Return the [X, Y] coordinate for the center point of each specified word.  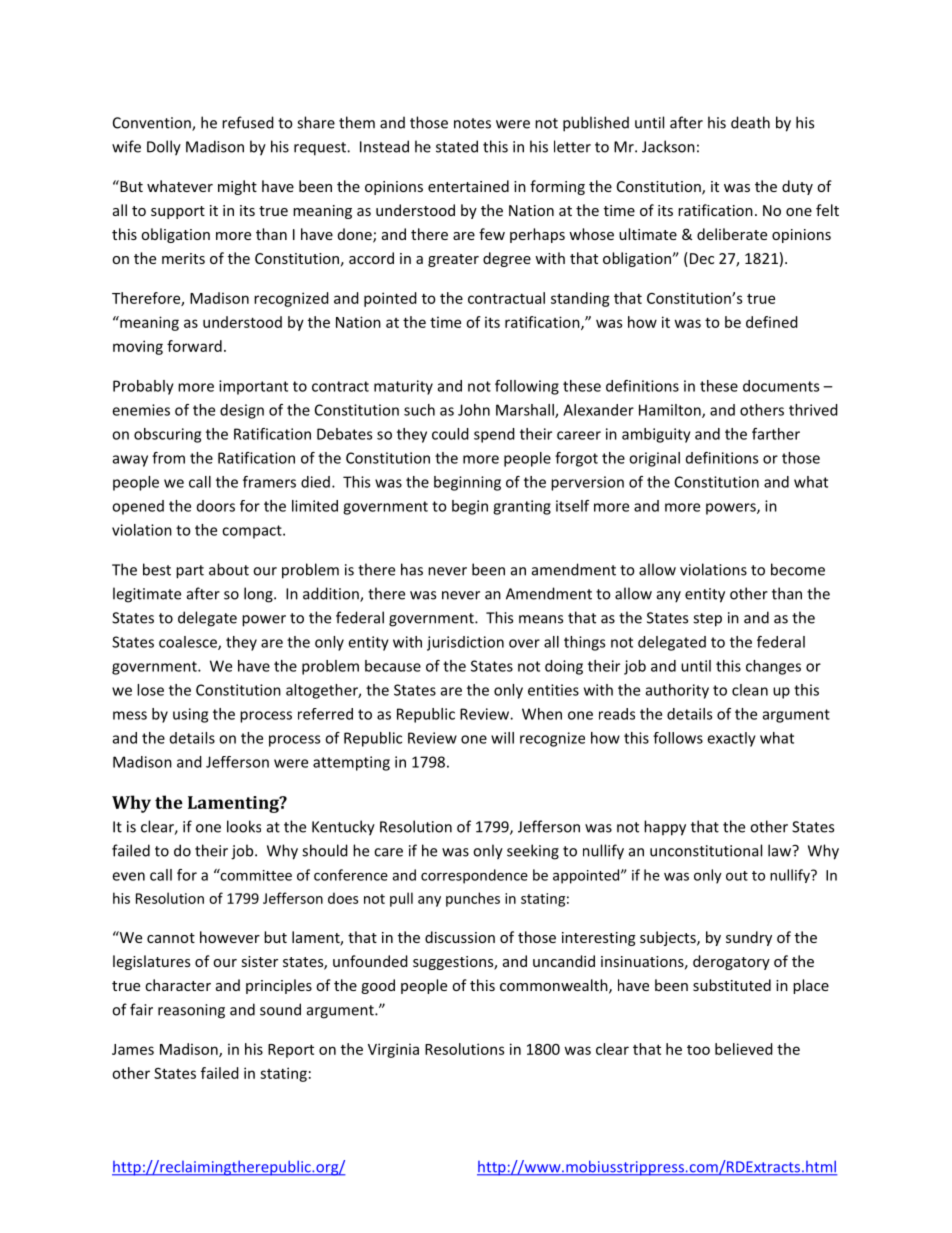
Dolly [164, 148]
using [190, 715]
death [750, 122]
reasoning [191, 1011]
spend [494, 435]
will [502, 738]
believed [744, 1049]
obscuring [167, 435]
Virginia [393, 1050]
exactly [731, 739]
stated [457, 146]
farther [776, 434]
